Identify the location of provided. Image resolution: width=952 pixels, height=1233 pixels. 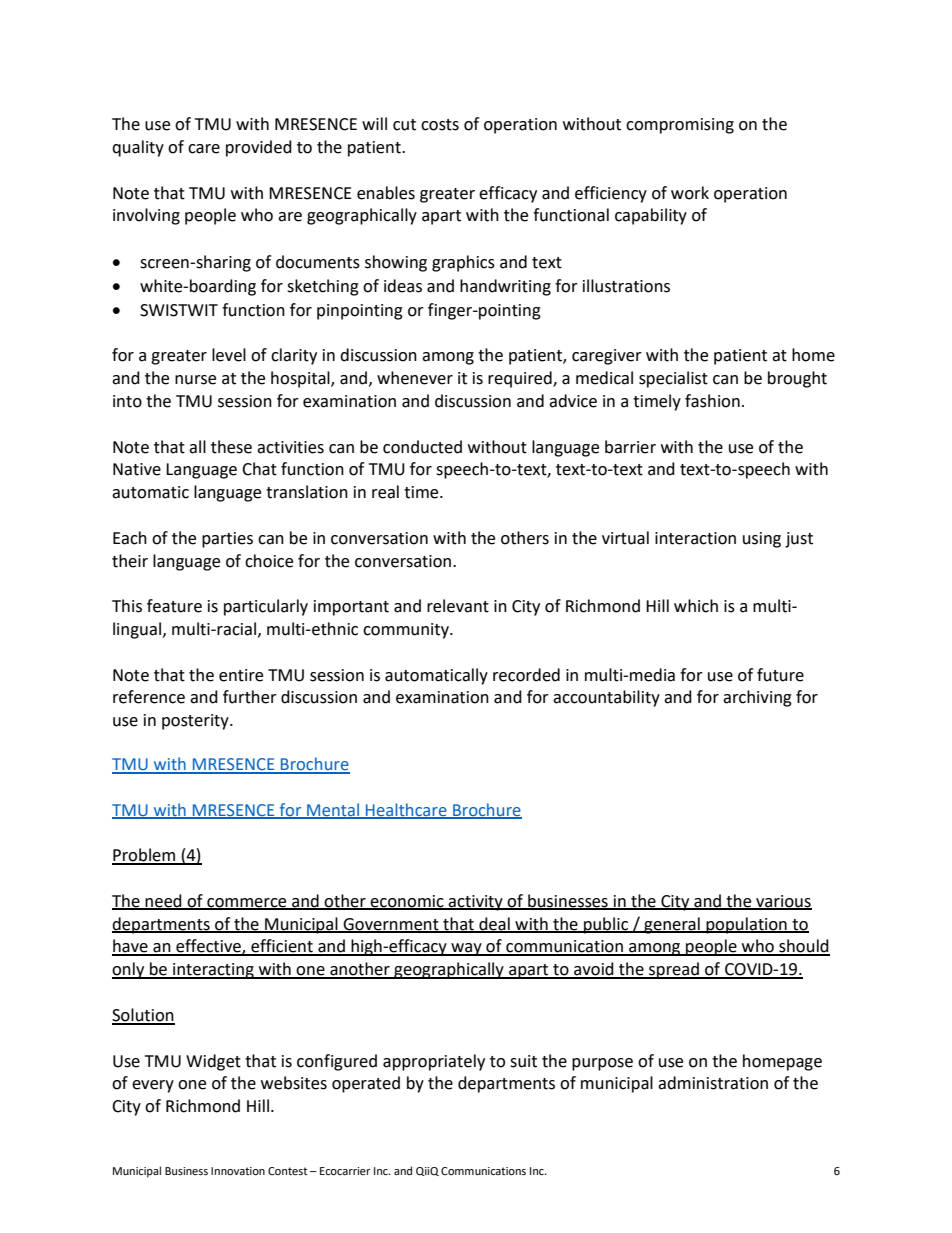
(259, 148).
